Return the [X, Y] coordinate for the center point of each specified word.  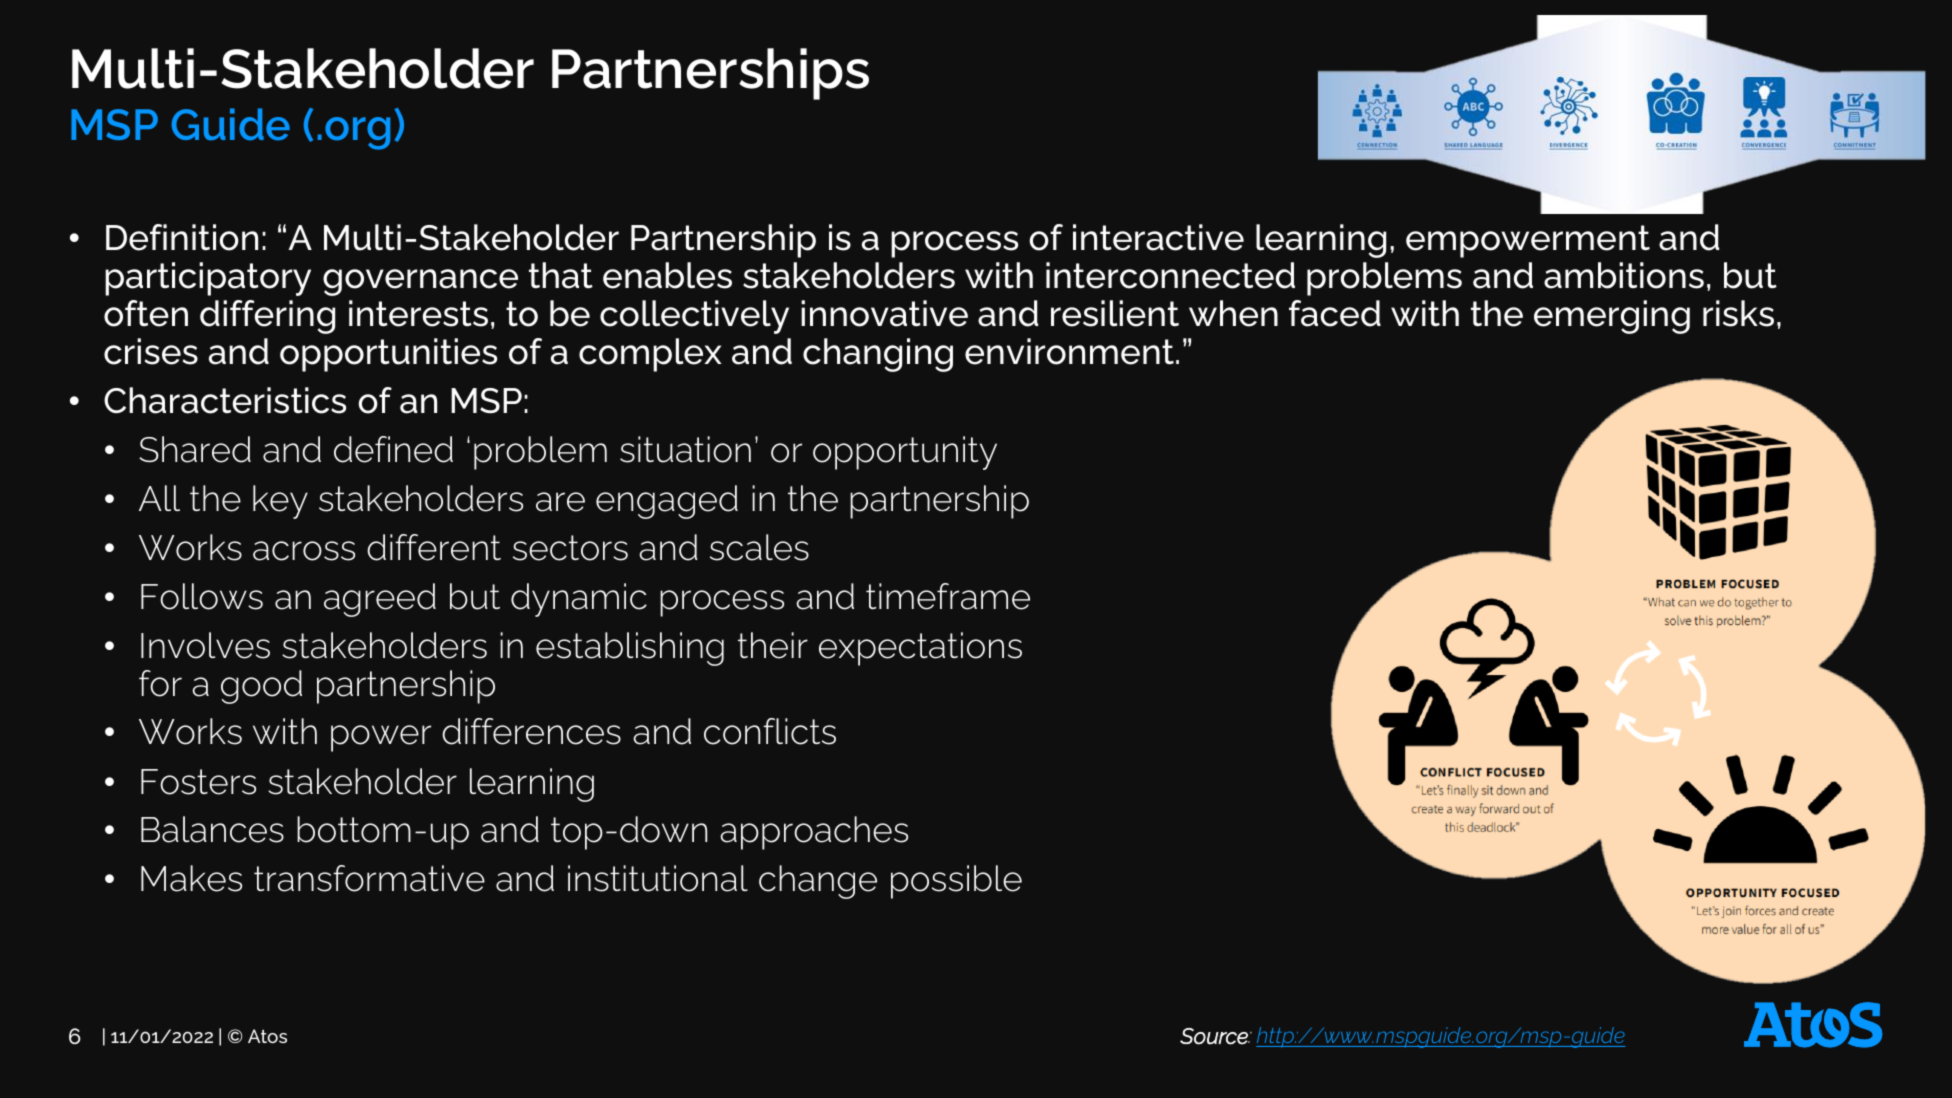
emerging [1612, 317]
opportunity [905, 453]
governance [420, 282]
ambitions [1624, 275]
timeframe [948, 596]
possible [956, 882]
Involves [205, 645]
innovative [884, 313]
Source [1215, 1036]
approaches [814, 833]
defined [393, 449]
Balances [212, 829]
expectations [920, 649]
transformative [369, 878]
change [818, 882]
